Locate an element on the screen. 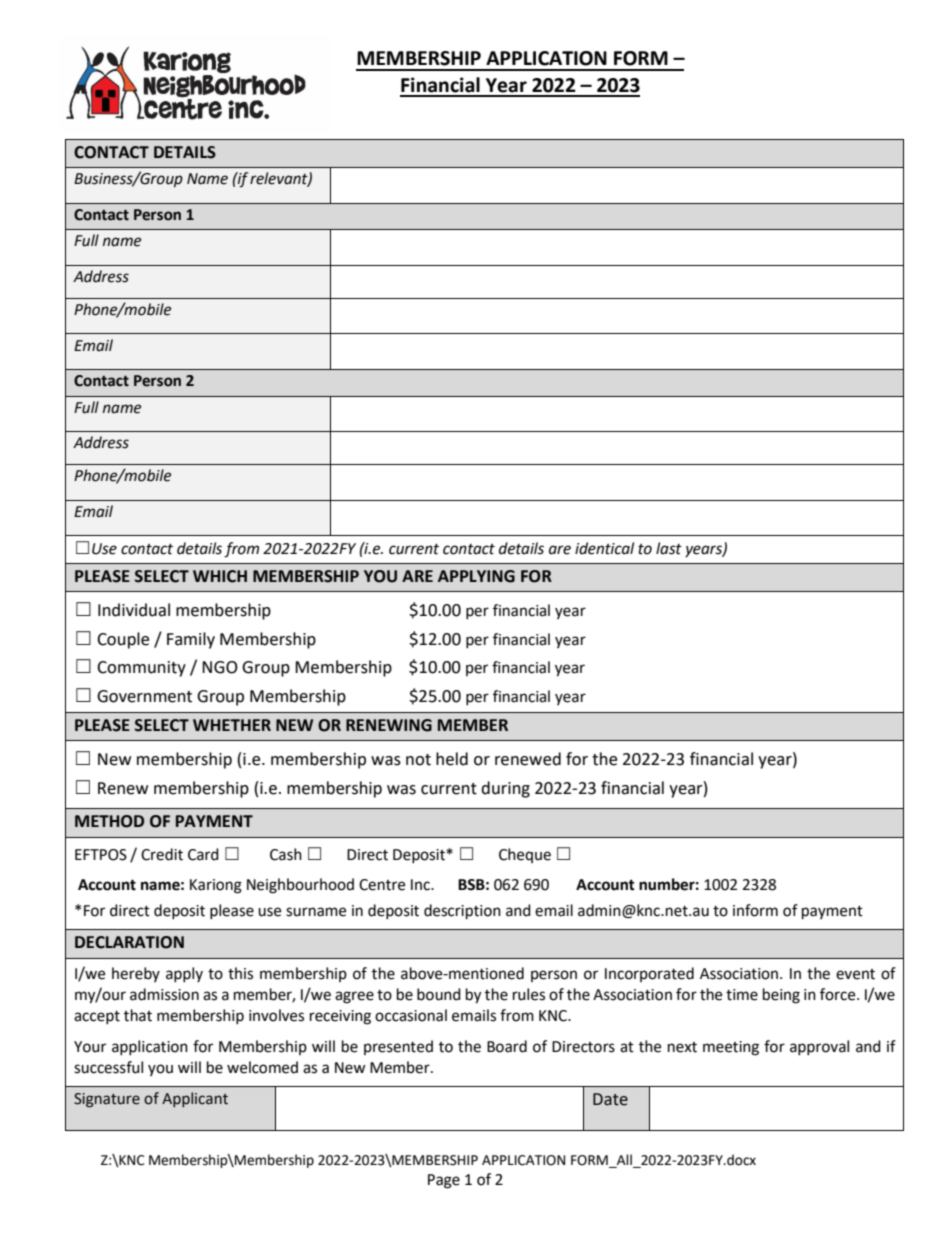  Applicant is located at coordinates (195, 1099).
